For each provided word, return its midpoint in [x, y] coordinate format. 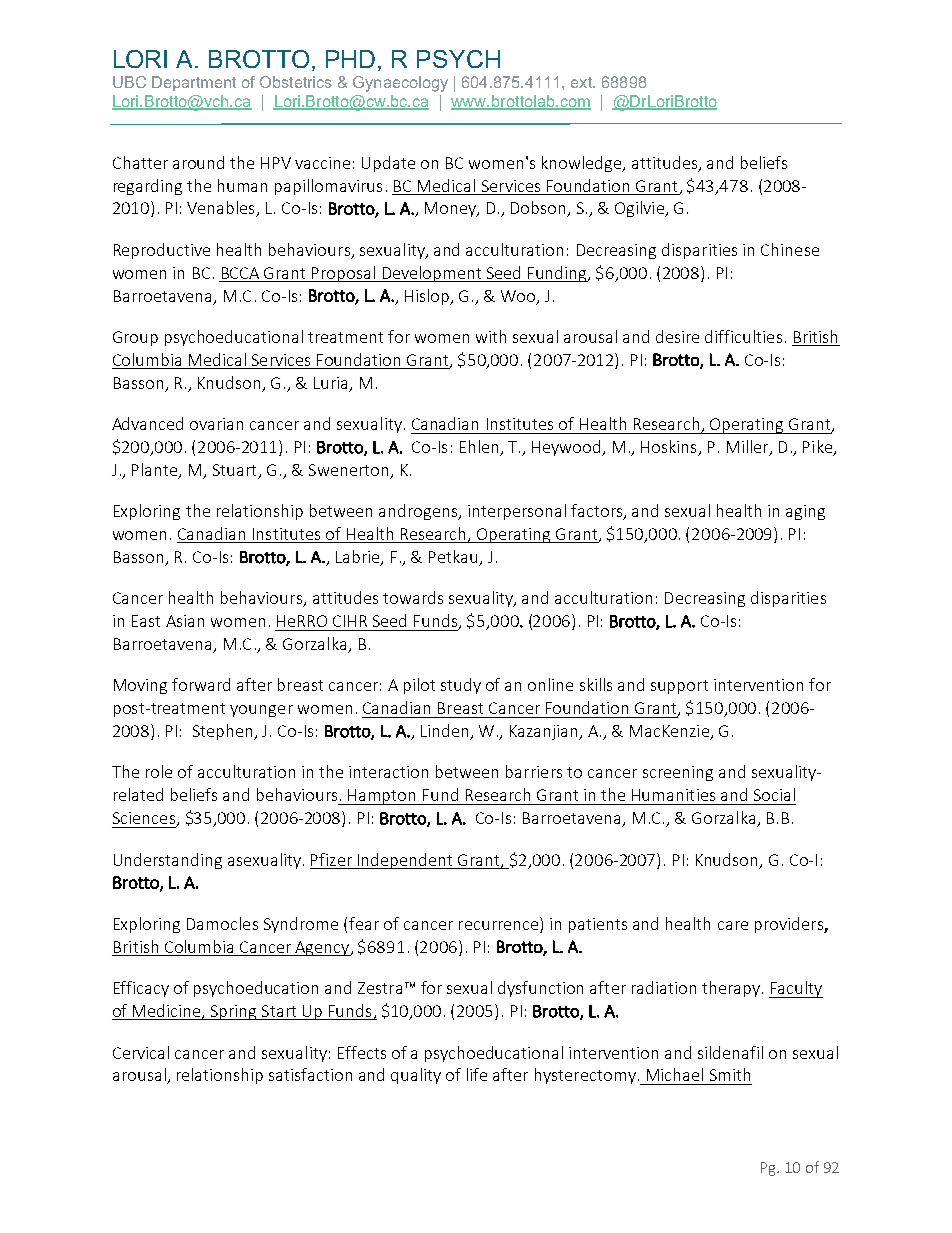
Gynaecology [400, 84]
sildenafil [730, 1052]
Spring [233, 1012]
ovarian [216, 424]
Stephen [224, 732]
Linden [446, 732]
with [491, 336]
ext [583, 82]
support [679, 687]
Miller [749, 448]
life [477, 1074]
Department [194, 83]
